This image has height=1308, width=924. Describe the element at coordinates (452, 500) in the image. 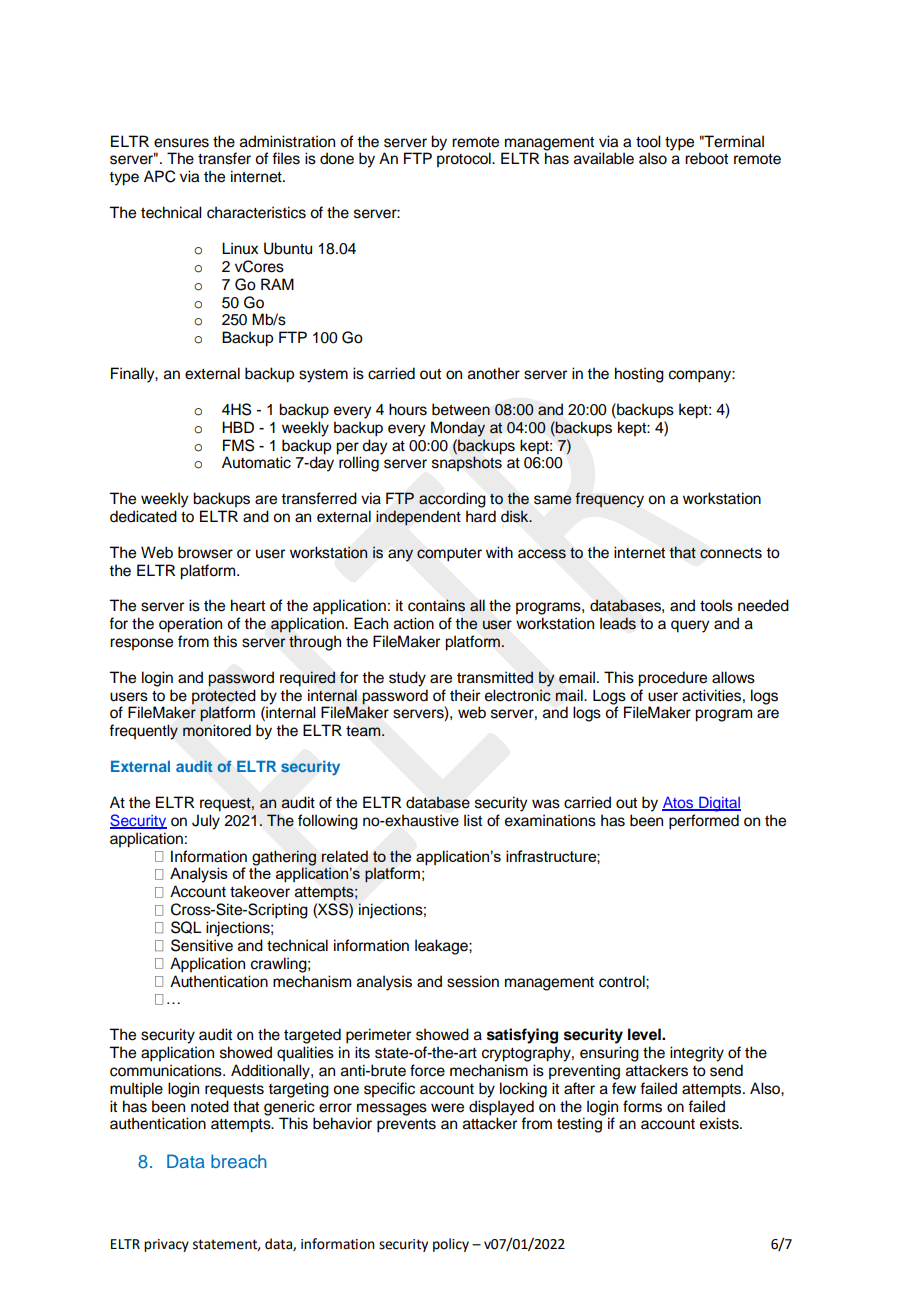

I see `according` at that location.
